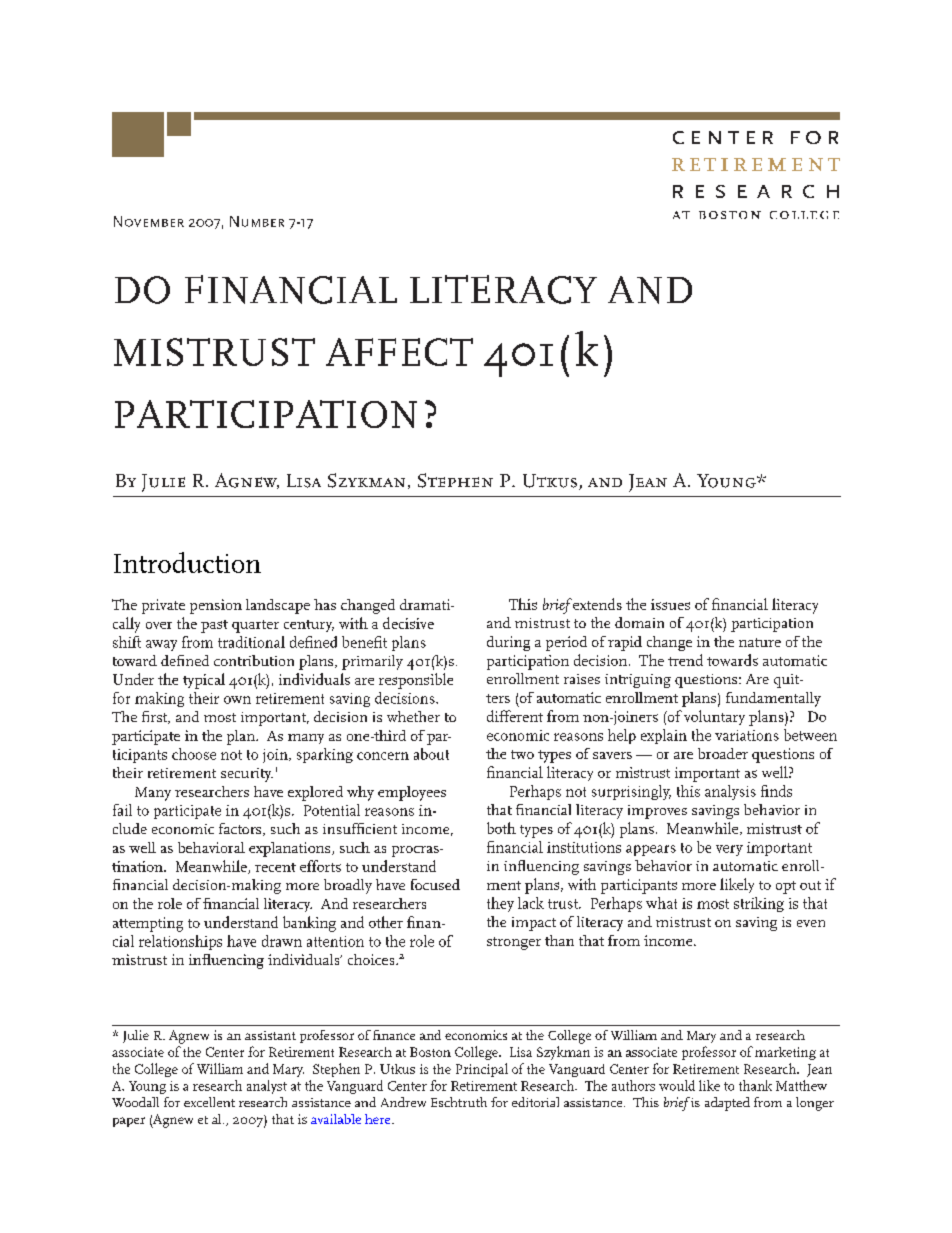  What do you see at coordinates (730, 792) in the page?
I see `analysis` at bounding box center [730, 792].
